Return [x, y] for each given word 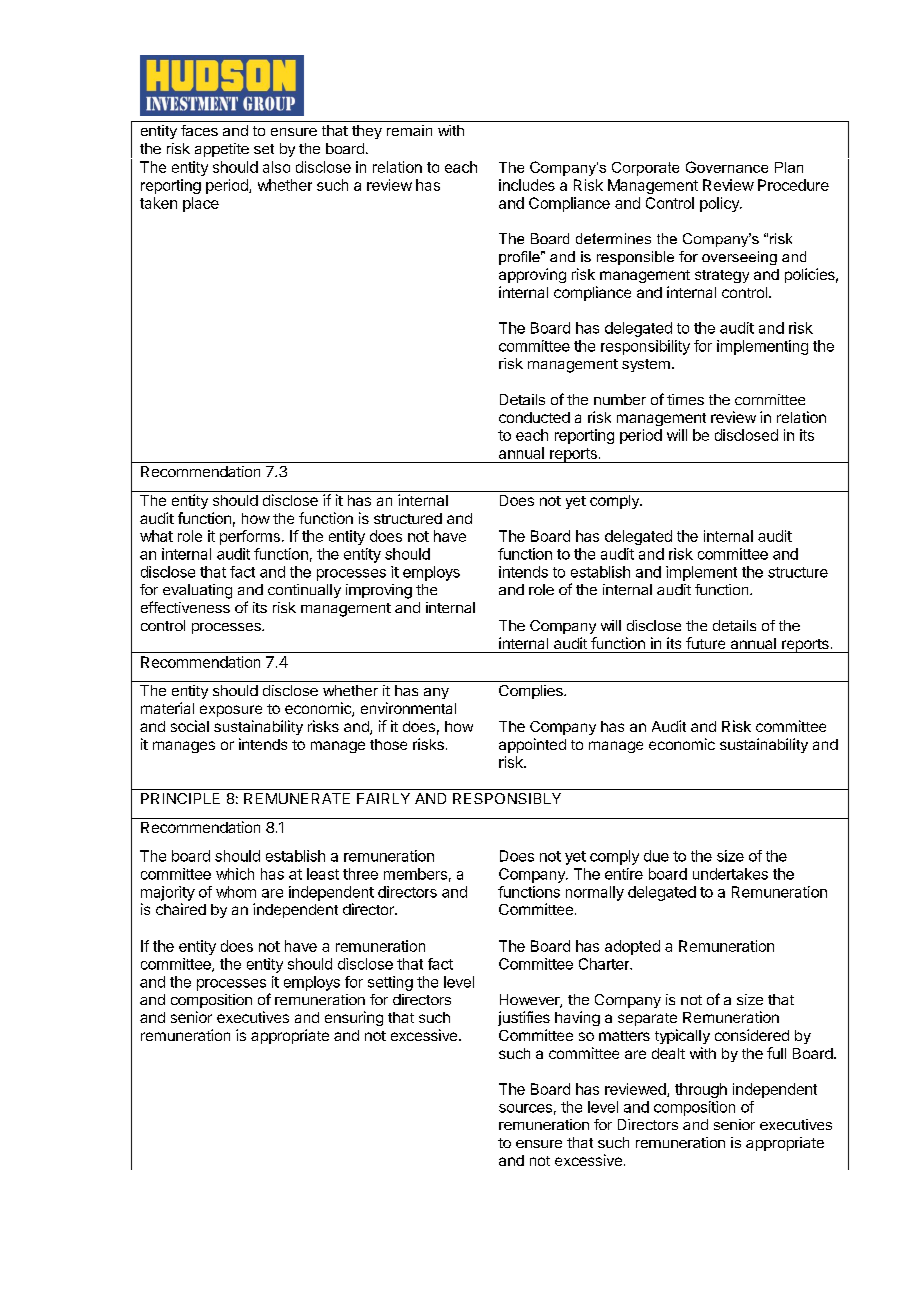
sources [525, 1108]
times [685, 399]
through [701, 1090]
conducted [534, 417]
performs [250, 537]
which [235, 874]
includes [527, 185]
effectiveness [185, 607]
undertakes [730, 874]
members [415, 874]
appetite [222, 150]
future [705, 643]
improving [379, 591]
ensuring [354, 1018]
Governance [727, 167]
